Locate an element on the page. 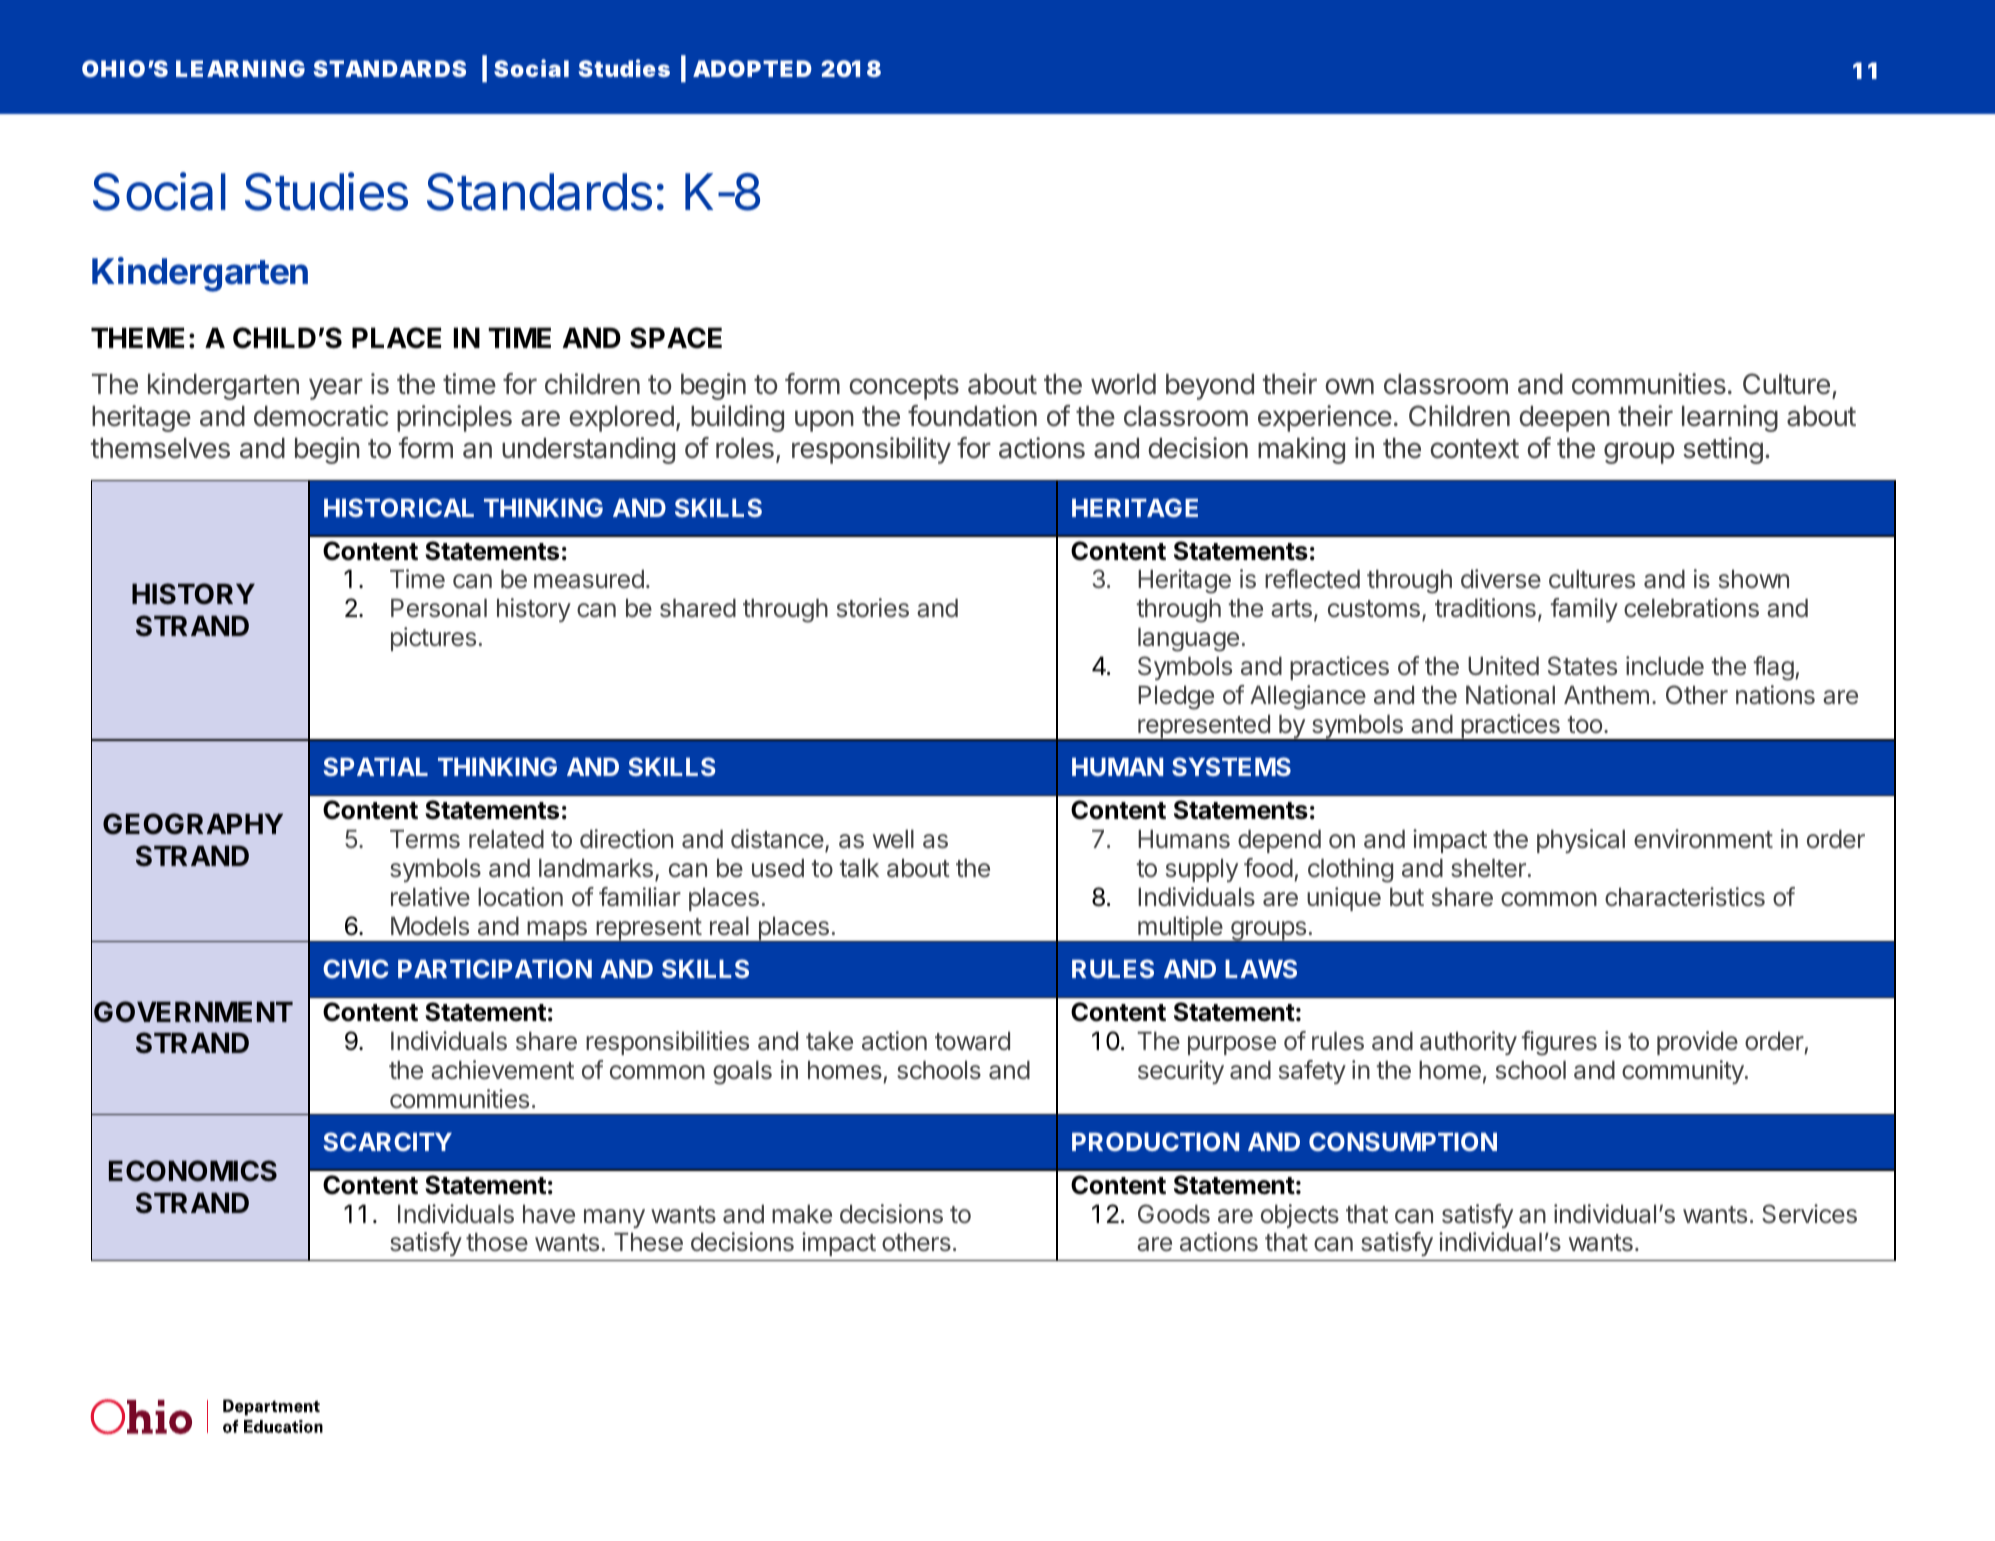  Pledge is located at coordinates (1176, 698).
